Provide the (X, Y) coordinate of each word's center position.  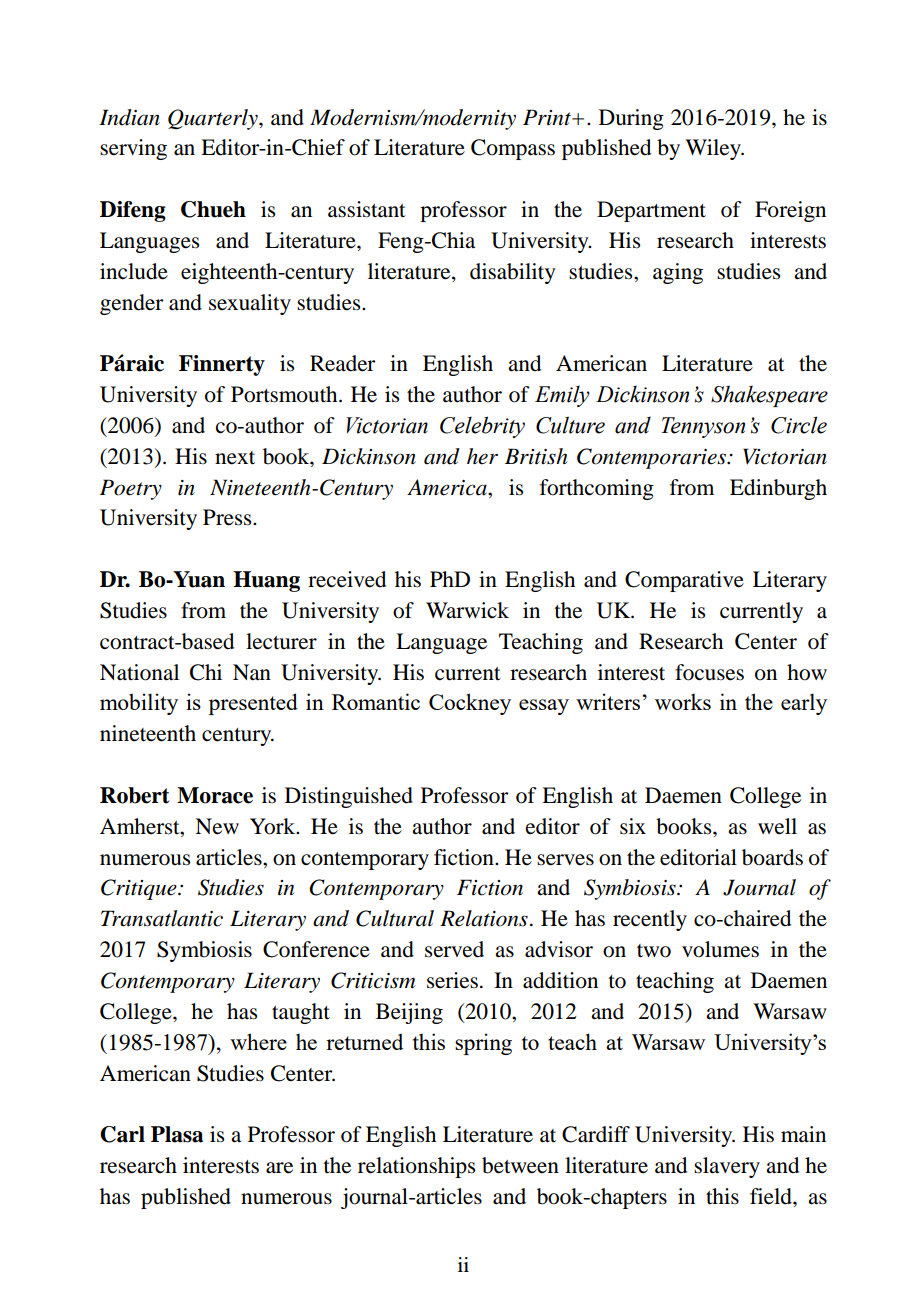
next (235, 458)
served (454, 949)
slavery (727, 1167)
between (520, 1165)
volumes (720, 949)
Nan (252, 672)
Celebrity (482, 427)
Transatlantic (162, 918)
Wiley (714, 149)
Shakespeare (769, 396)
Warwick (467, 610)
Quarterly (214, 119)
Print (548, 117)
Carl (122, 1134)
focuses (709, 672)
